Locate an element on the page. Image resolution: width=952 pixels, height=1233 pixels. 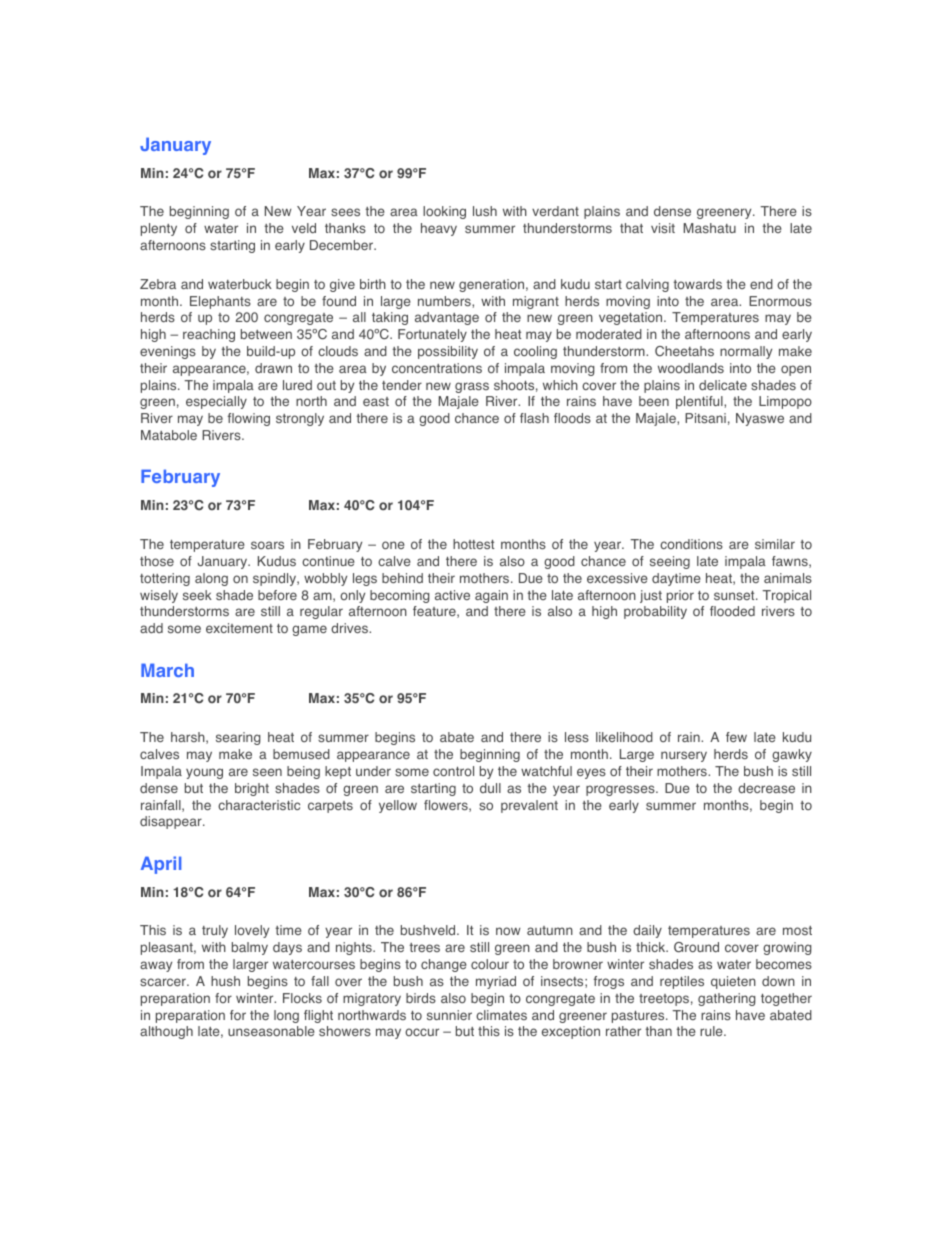
flooded is located at coordinates (732, 611).
